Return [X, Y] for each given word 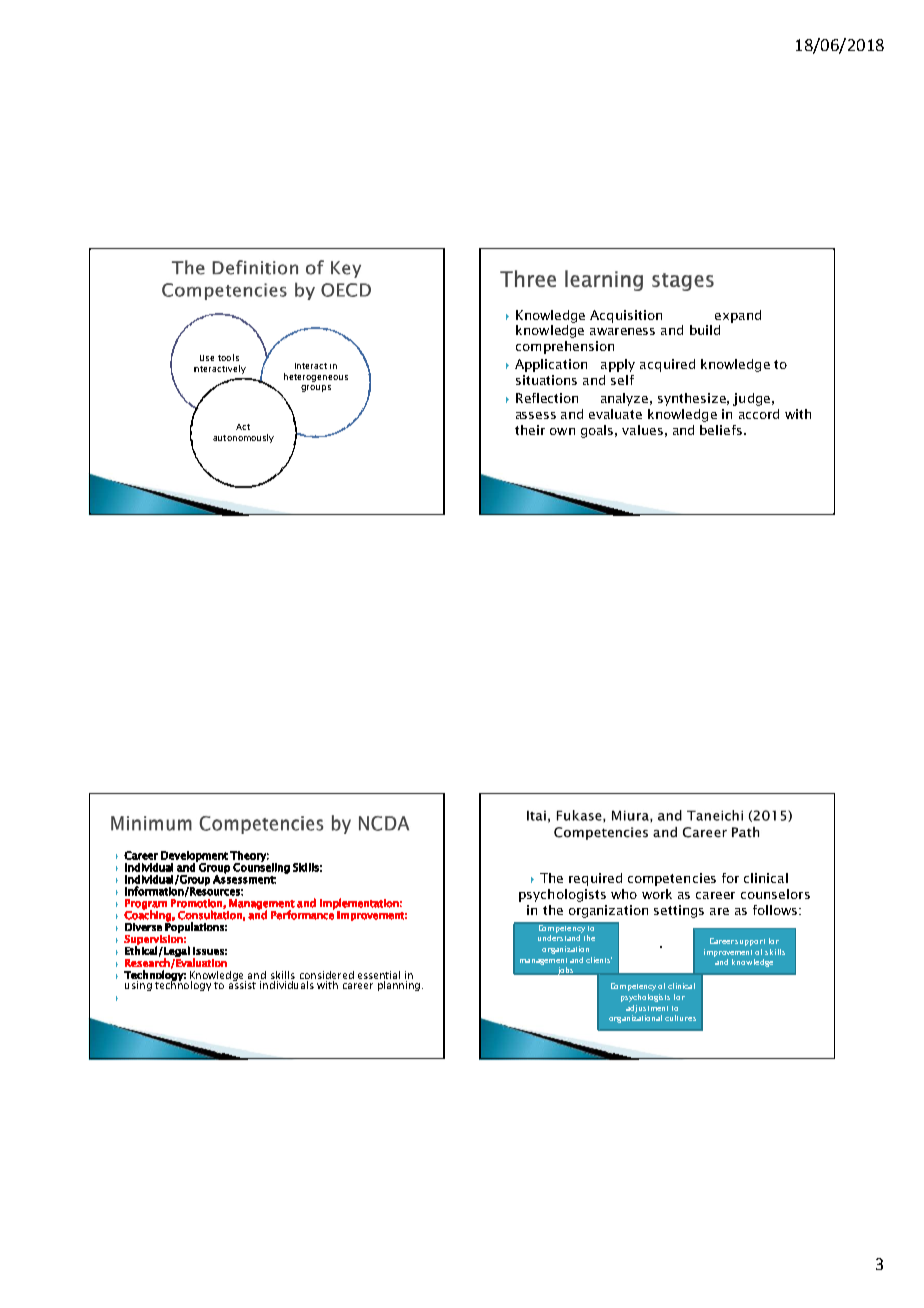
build [705, 330]
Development [194, 857]
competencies [672, 879]
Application [551, 365]
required [595, 879]
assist [242, 984]
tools [228, 357]
